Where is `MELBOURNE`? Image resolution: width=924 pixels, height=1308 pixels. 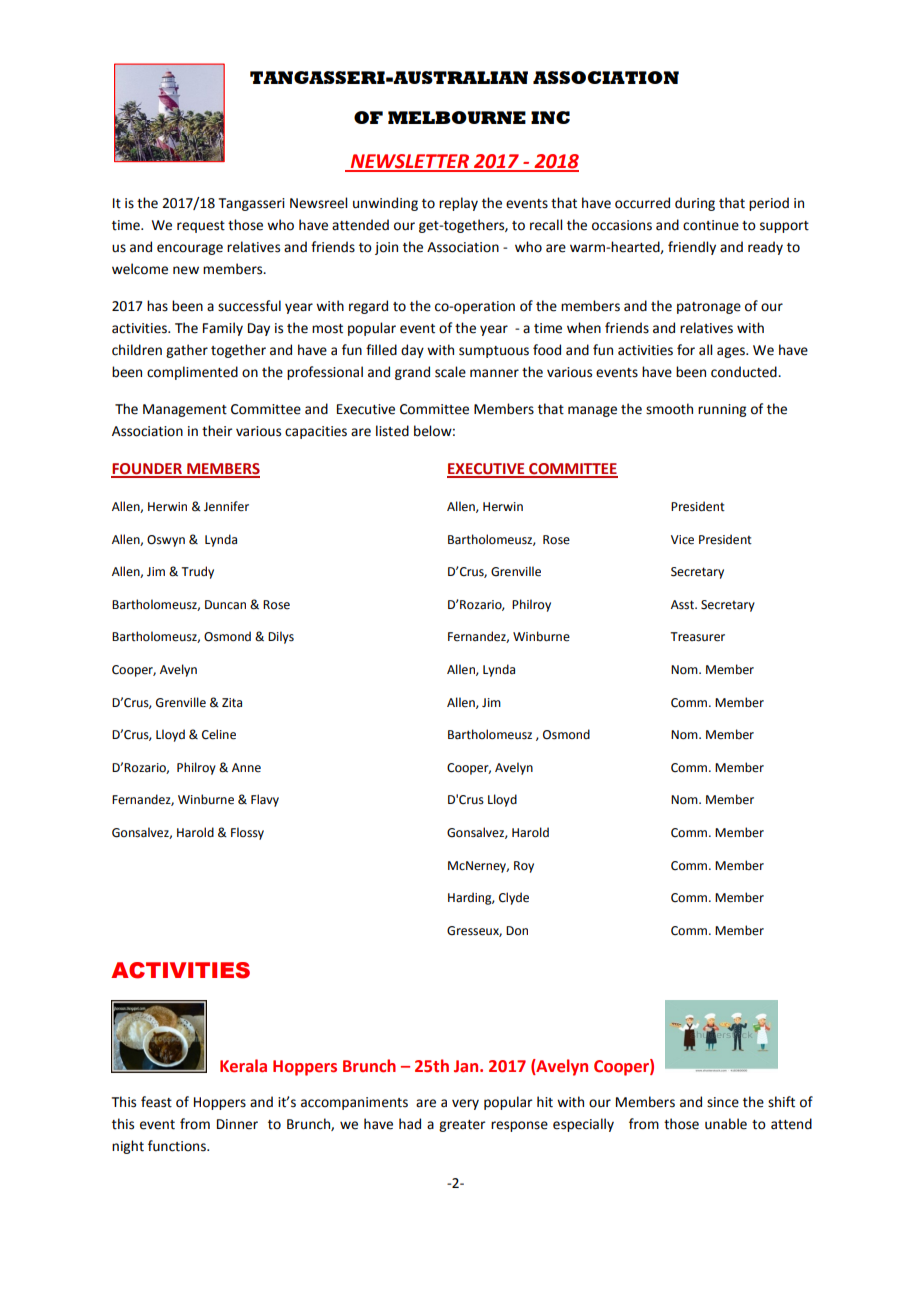 MELBOURNE is located at coordinates (457, 117).
